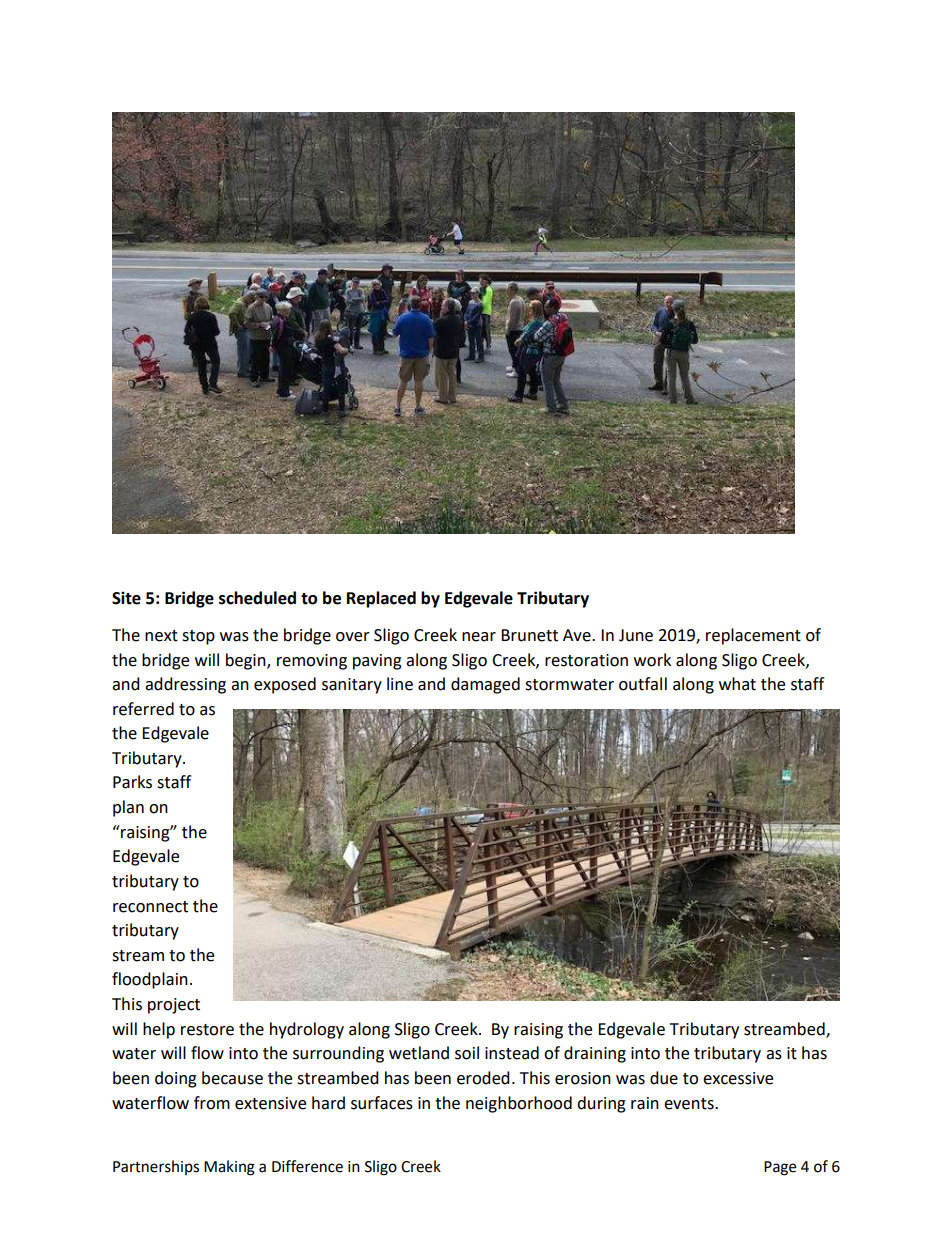 The image size is (952, 1233). Describe the element at coordinates (229, 1168) in the screenshot. I see `Making` at that location.
